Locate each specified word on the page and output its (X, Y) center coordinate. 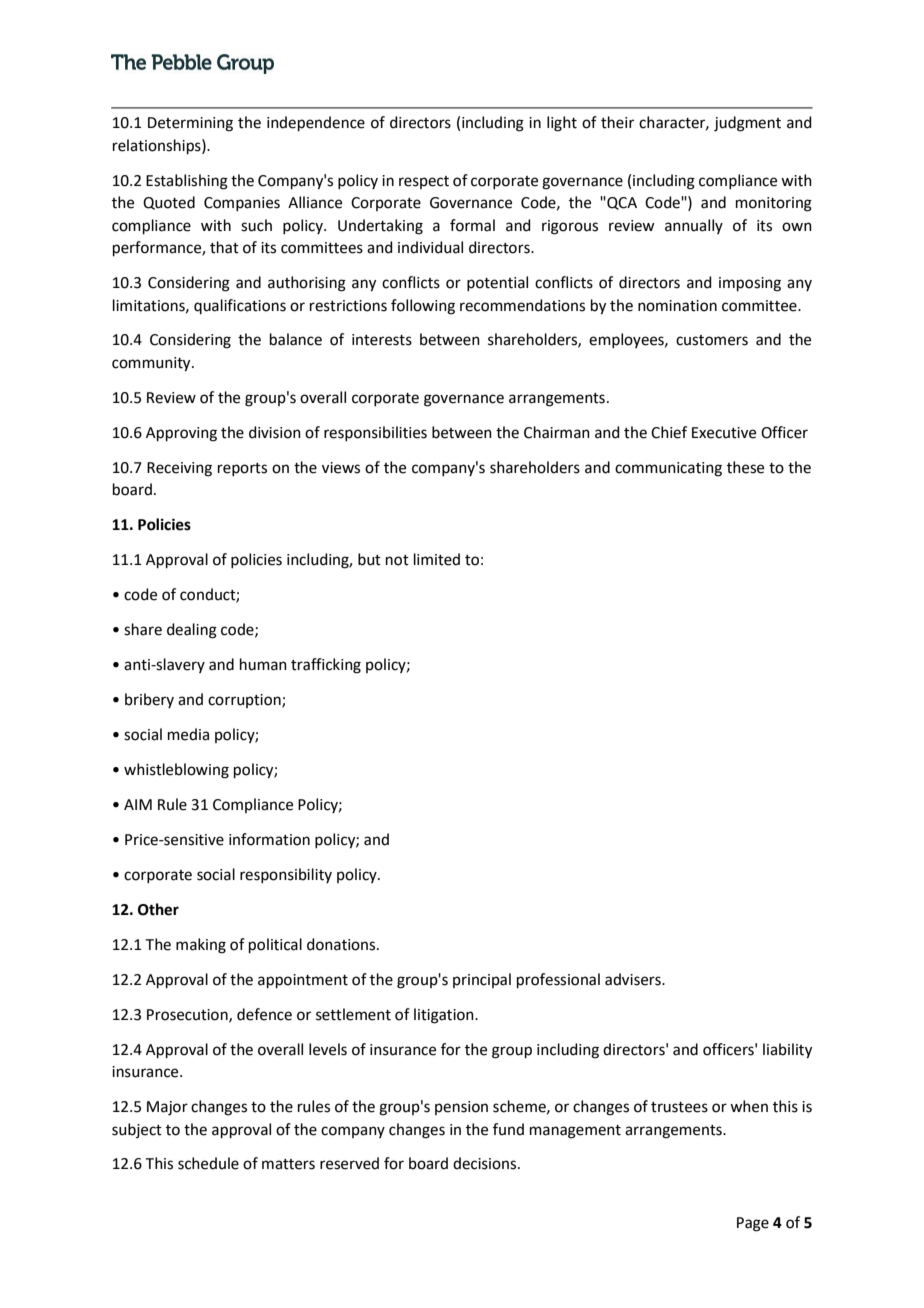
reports (242, 469)
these (745, 467)
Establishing (187, 182)
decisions (486, 1163)
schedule (208, 1163)
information (269, 839)
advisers (634, 979)
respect (424, 182)
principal (482, 980)
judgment (747, 124)
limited (437, 559)
